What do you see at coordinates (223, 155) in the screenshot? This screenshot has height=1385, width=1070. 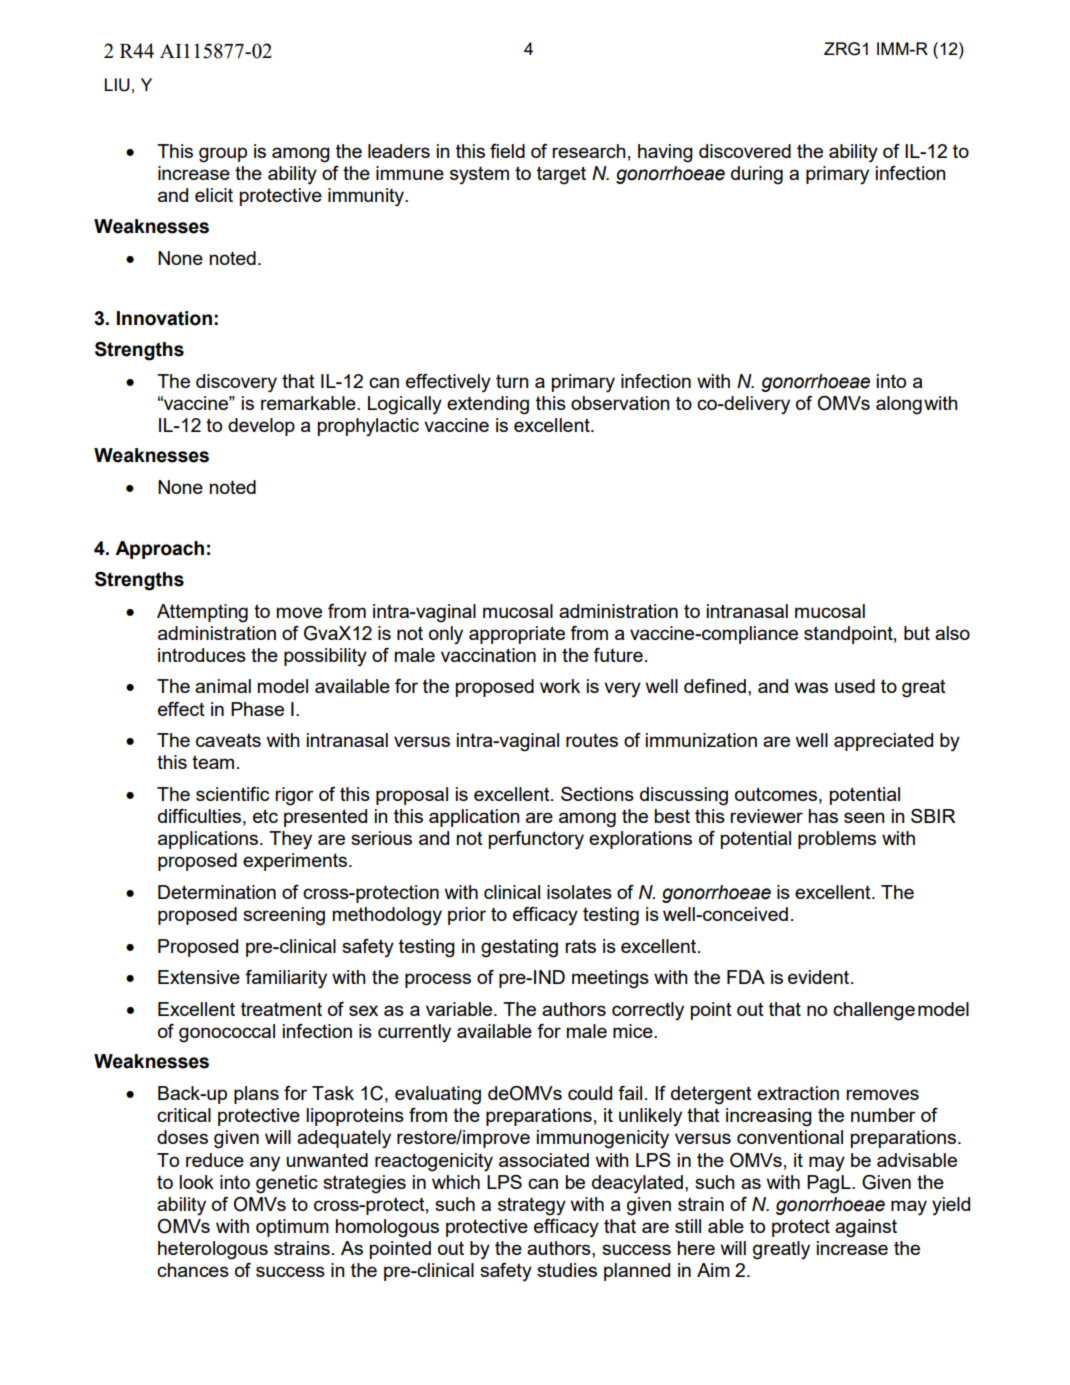 I see `group` at bounding box center [223, 155].
